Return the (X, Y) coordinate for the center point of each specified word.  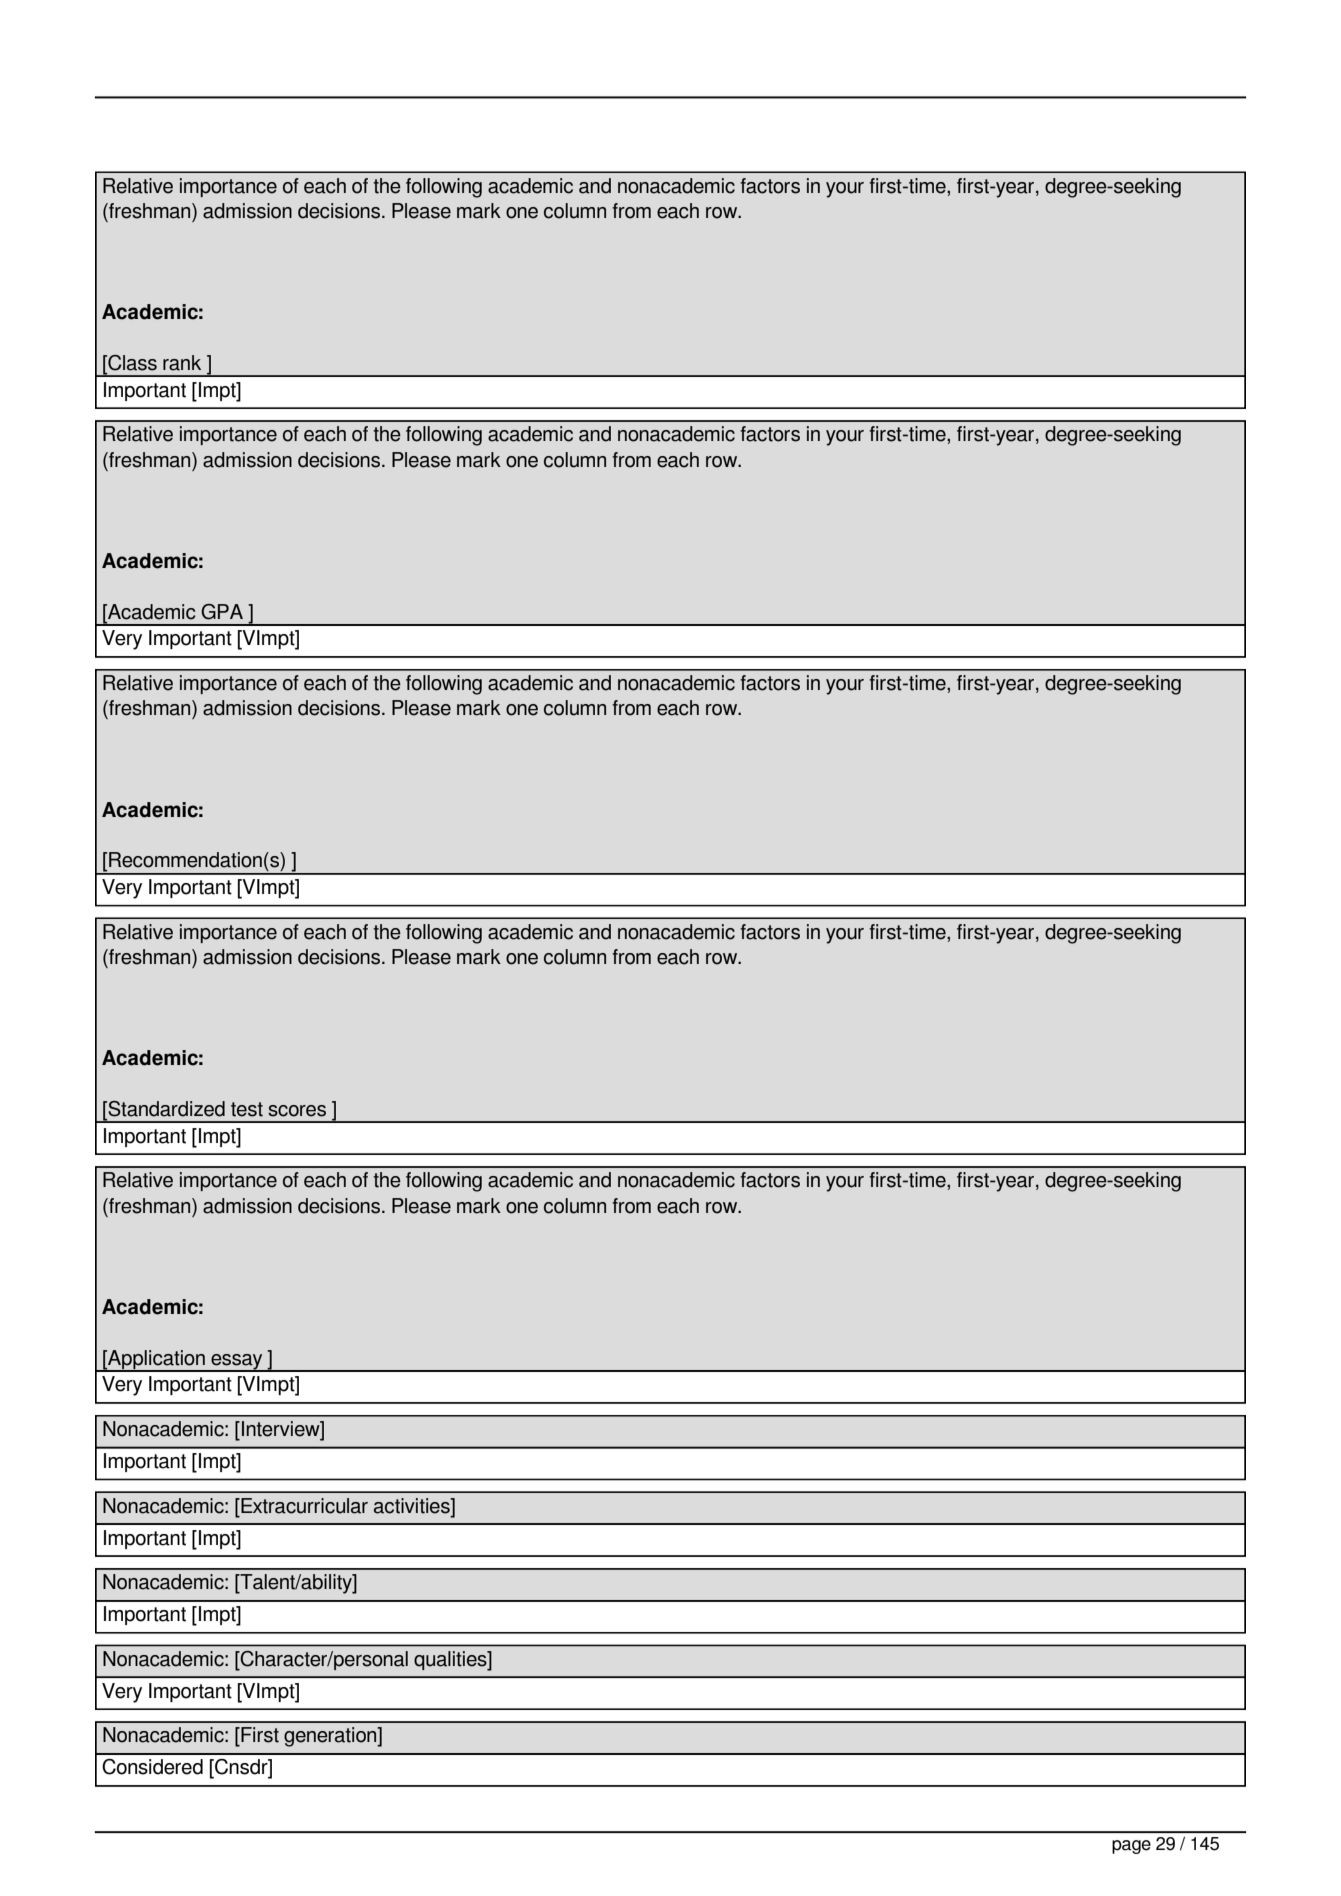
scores (297, 1111)
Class (131, 363)
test (247, 1109)
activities (413, 1506)
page (1131, 1847)
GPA (222, 612)
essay (237, 1363)
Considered (152, 1766)
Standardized (165, 1109)
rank (182, 363)
